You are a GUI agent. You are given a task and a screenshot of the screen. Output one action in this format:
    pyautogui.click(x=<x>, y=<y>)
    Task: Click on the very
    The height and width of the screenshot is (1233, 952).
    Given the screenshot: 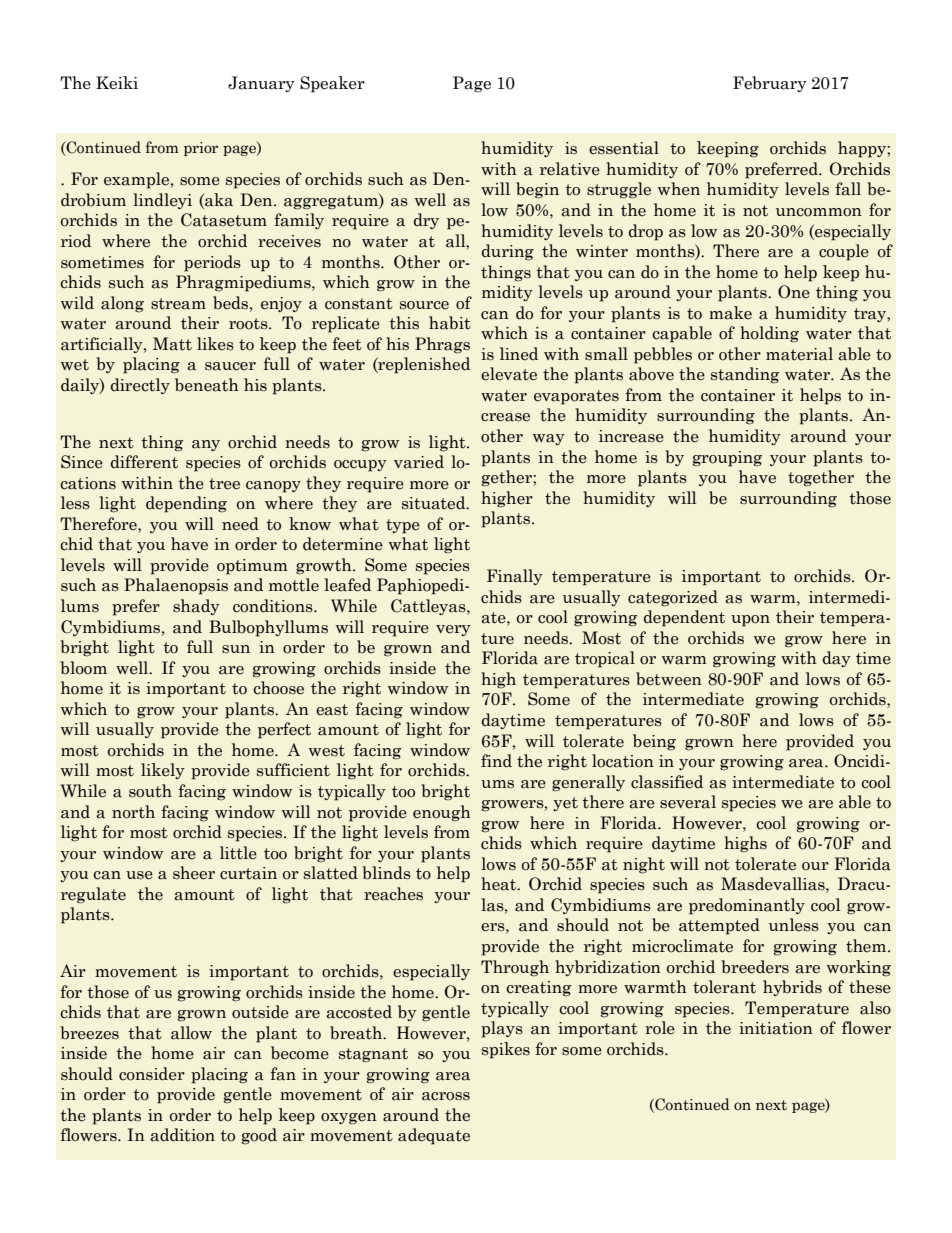 What is the action you would take?
    pyautogui.click(x=453, y=630)
